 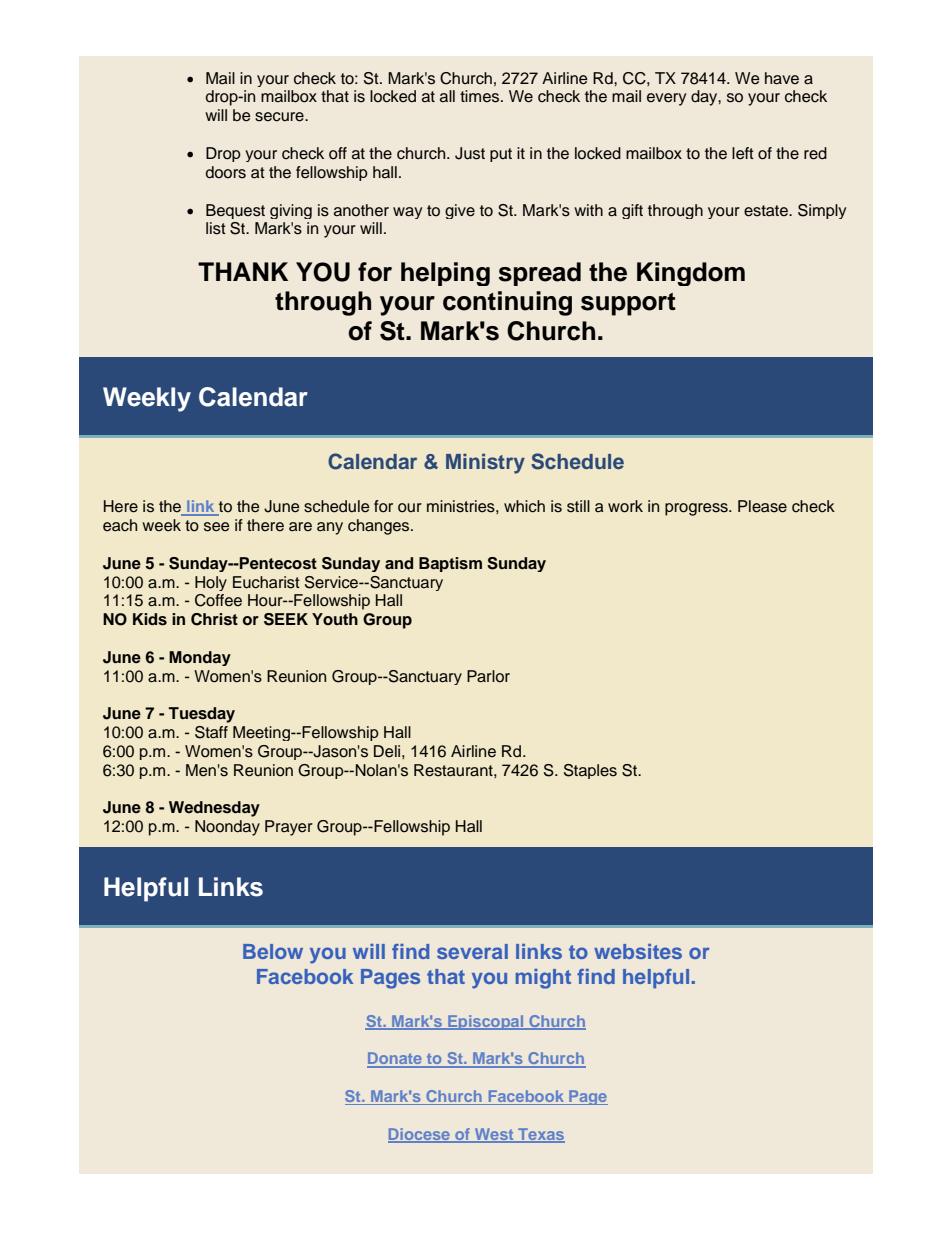 What do you see at coordinates (481, 96) in the document?
I see `times` at bounding box center [481, 96].
